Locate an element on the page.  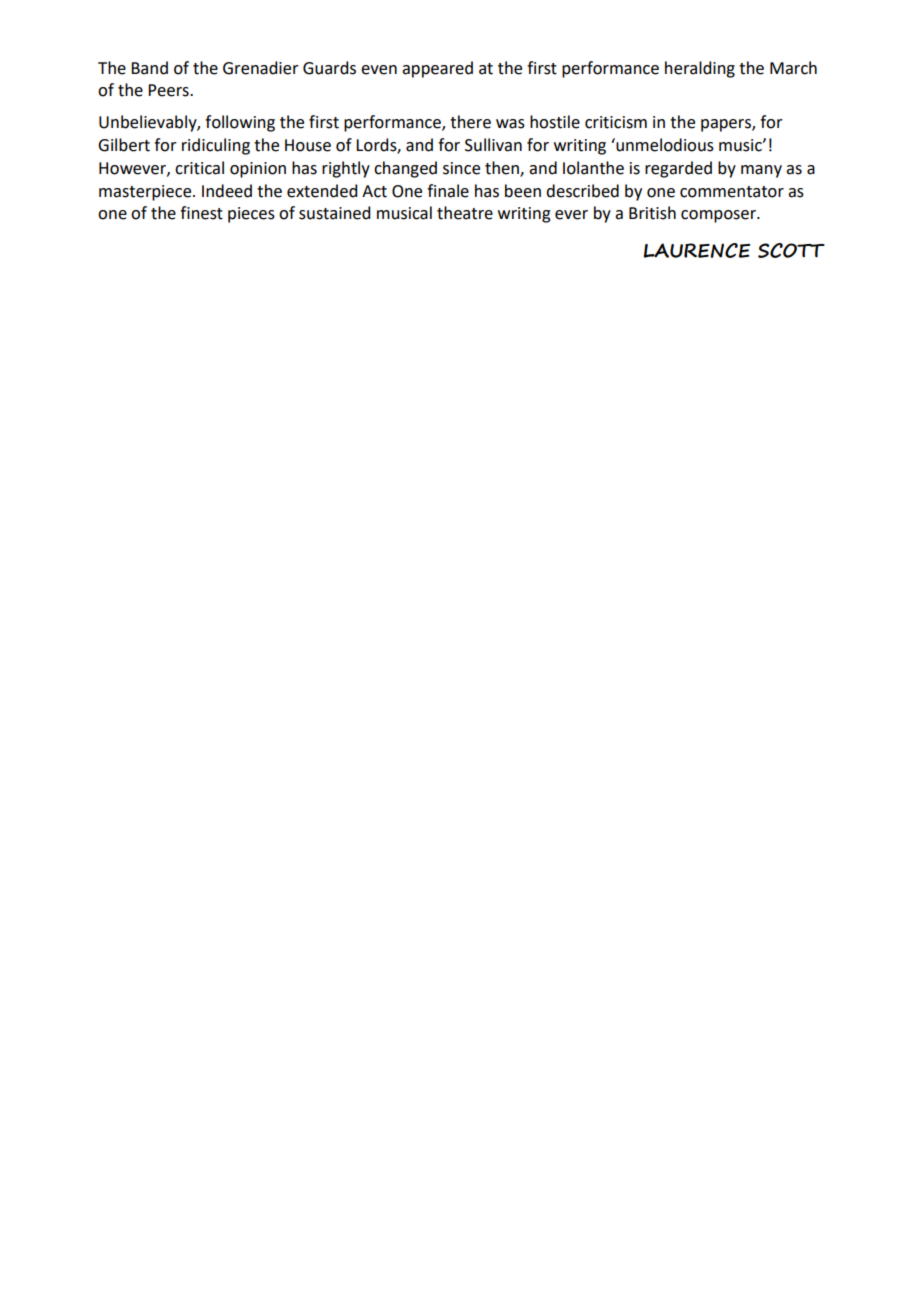
Band is located at coordinates (149, 68).
